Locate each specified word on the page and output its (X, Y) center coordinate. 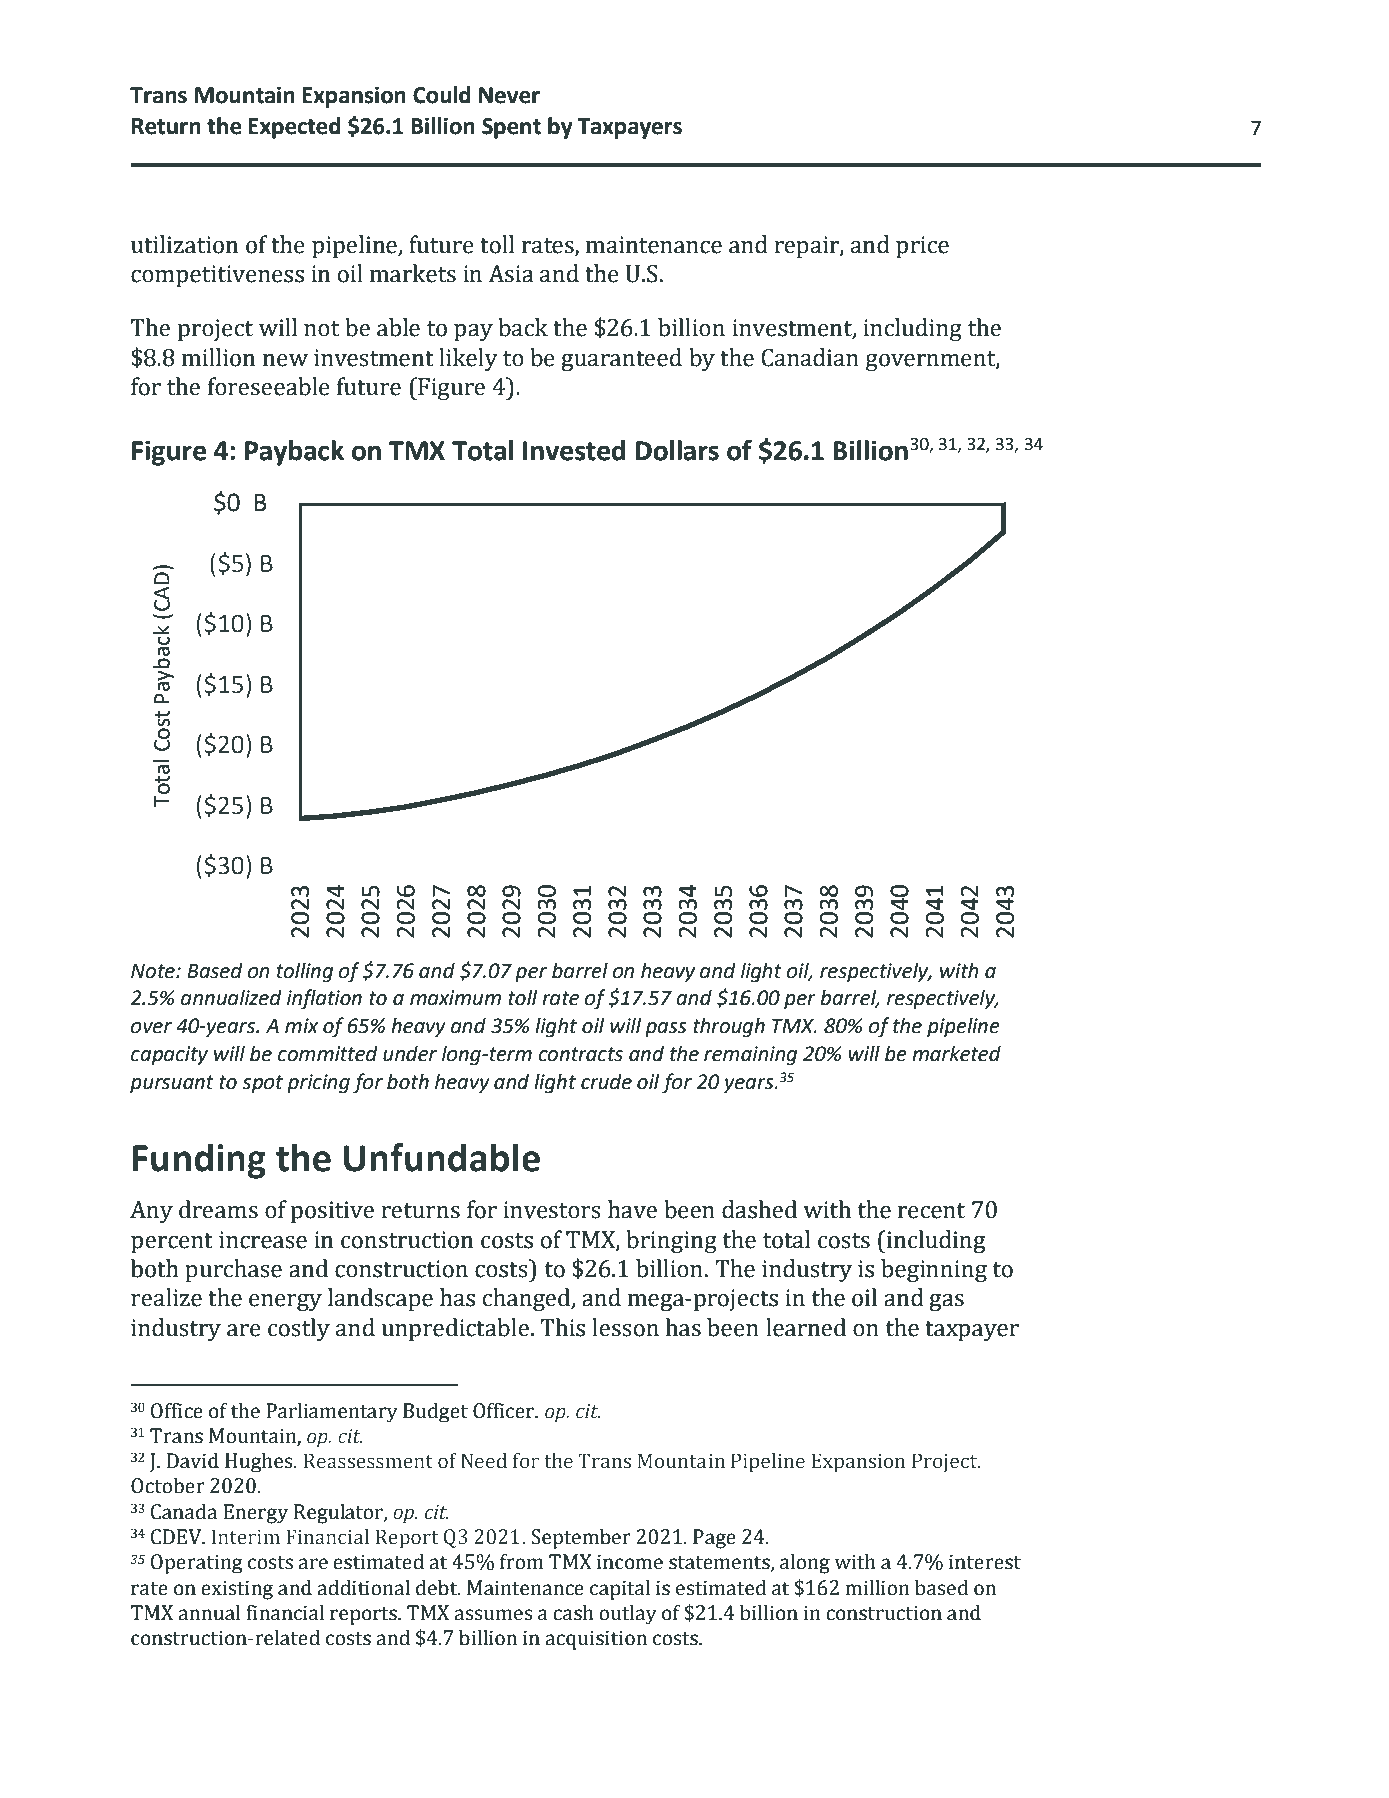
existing (237, 1590)
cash (573, 1613)
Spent (511, 128)
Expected (294, 128)
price (922, 247)
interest (985, 1562)
